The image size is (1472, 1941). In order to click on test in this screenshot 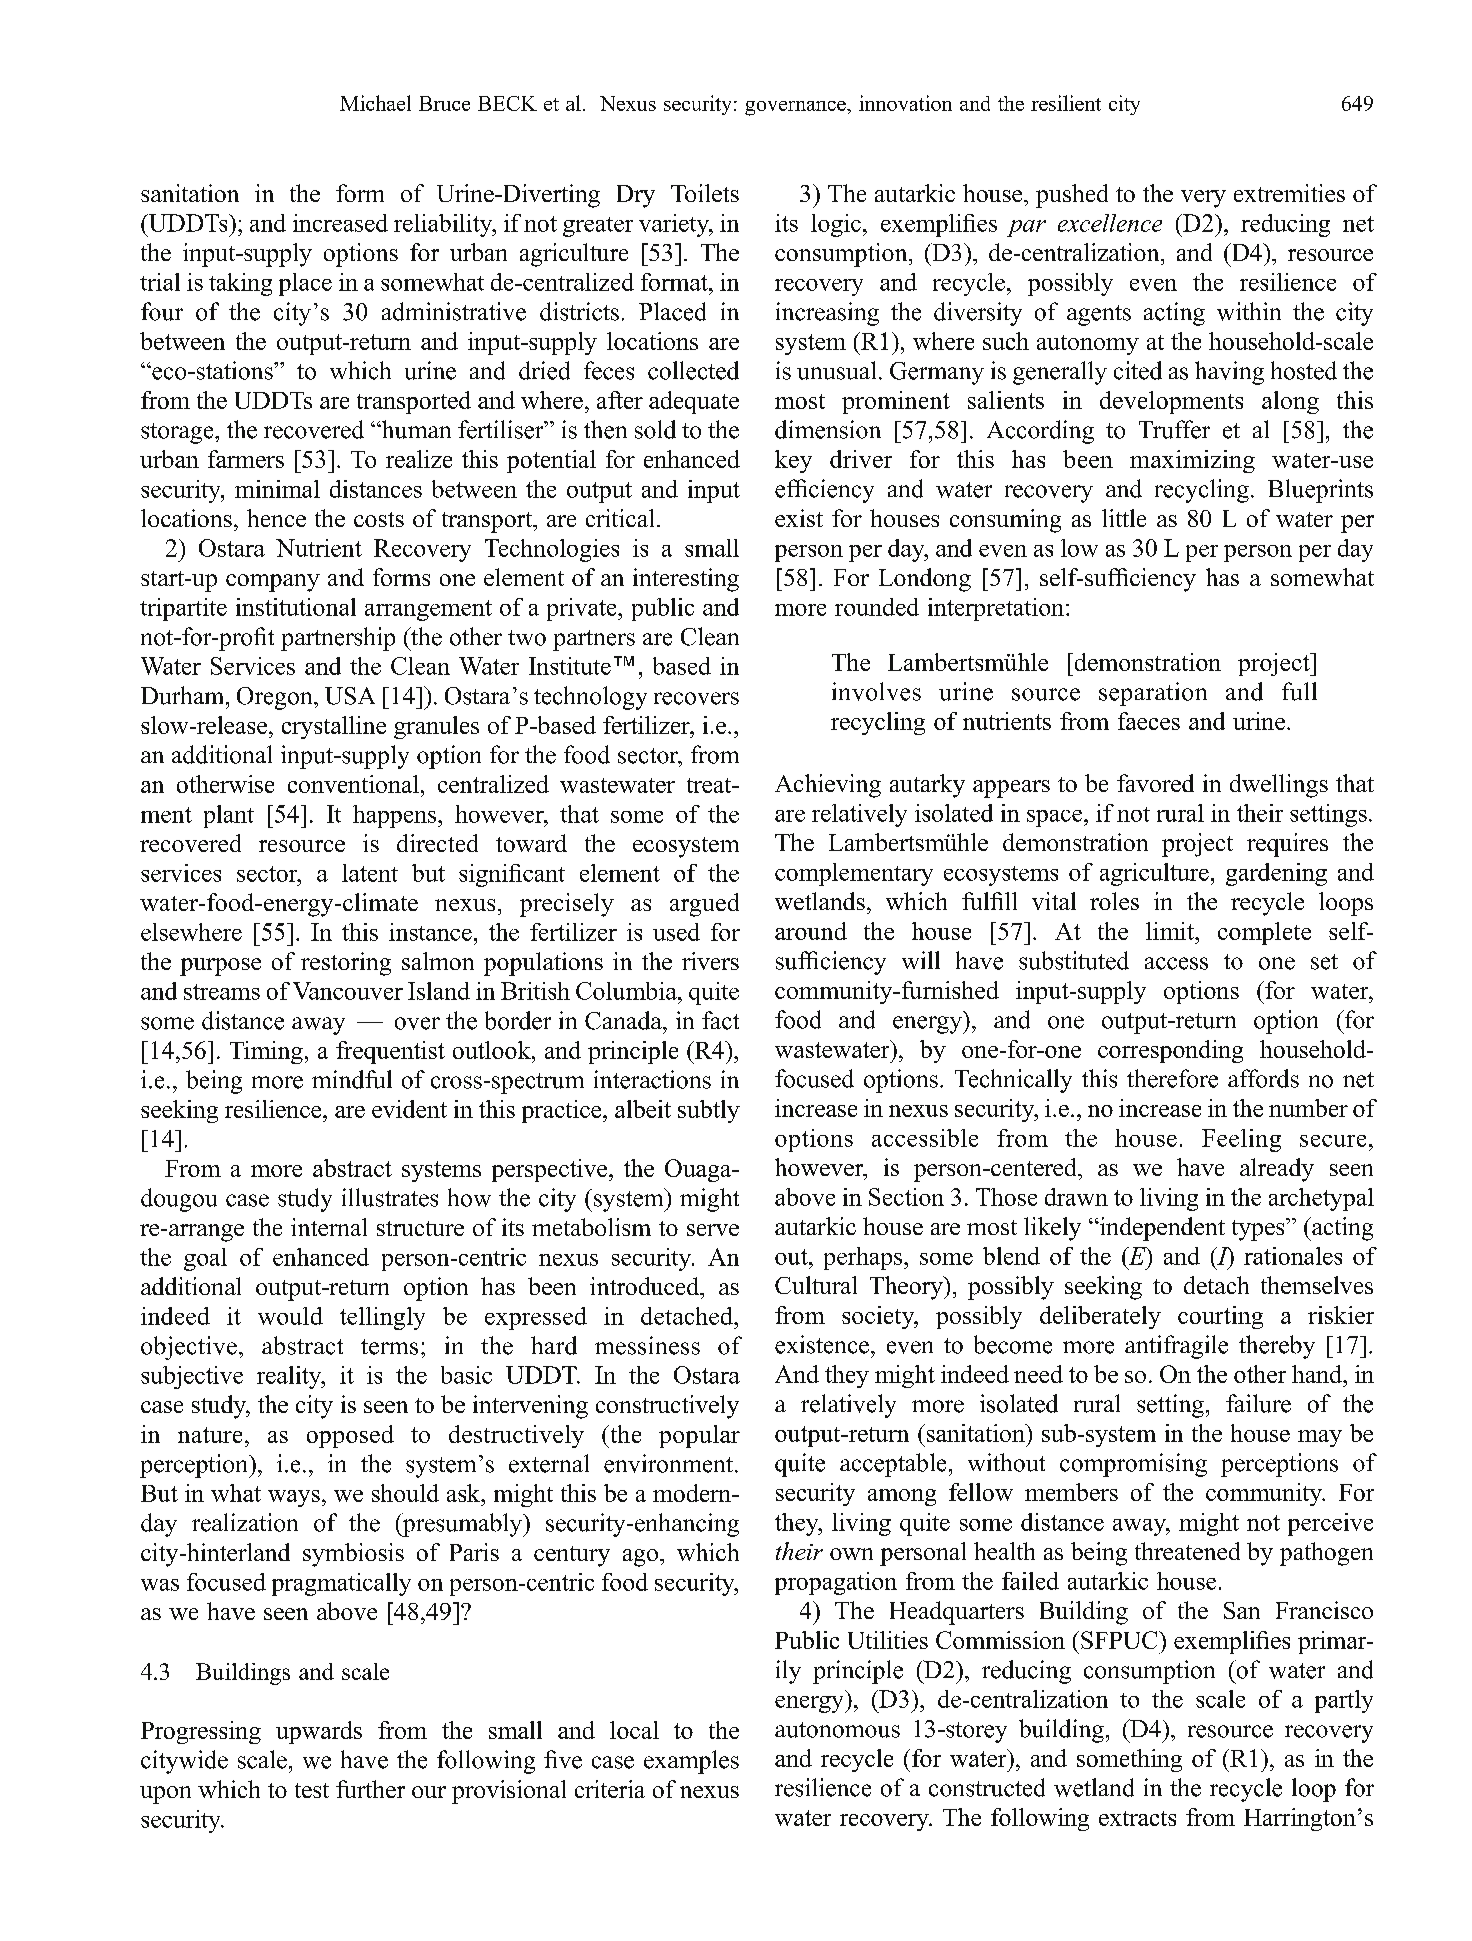, I will do `click(312, 1790)`.
